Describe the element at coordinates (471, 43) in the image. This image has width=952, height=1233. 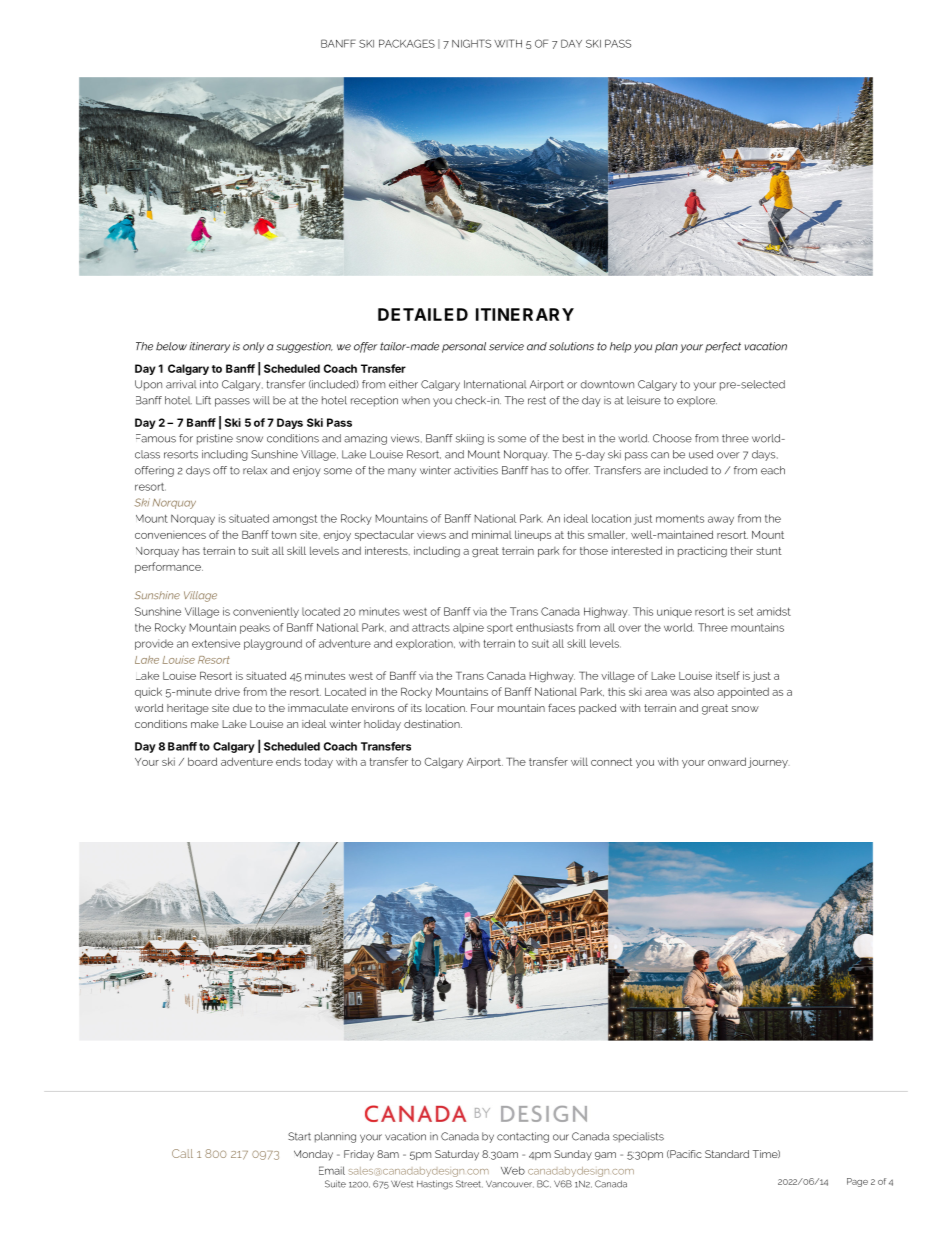
I see `NIGHTS` at that location.
